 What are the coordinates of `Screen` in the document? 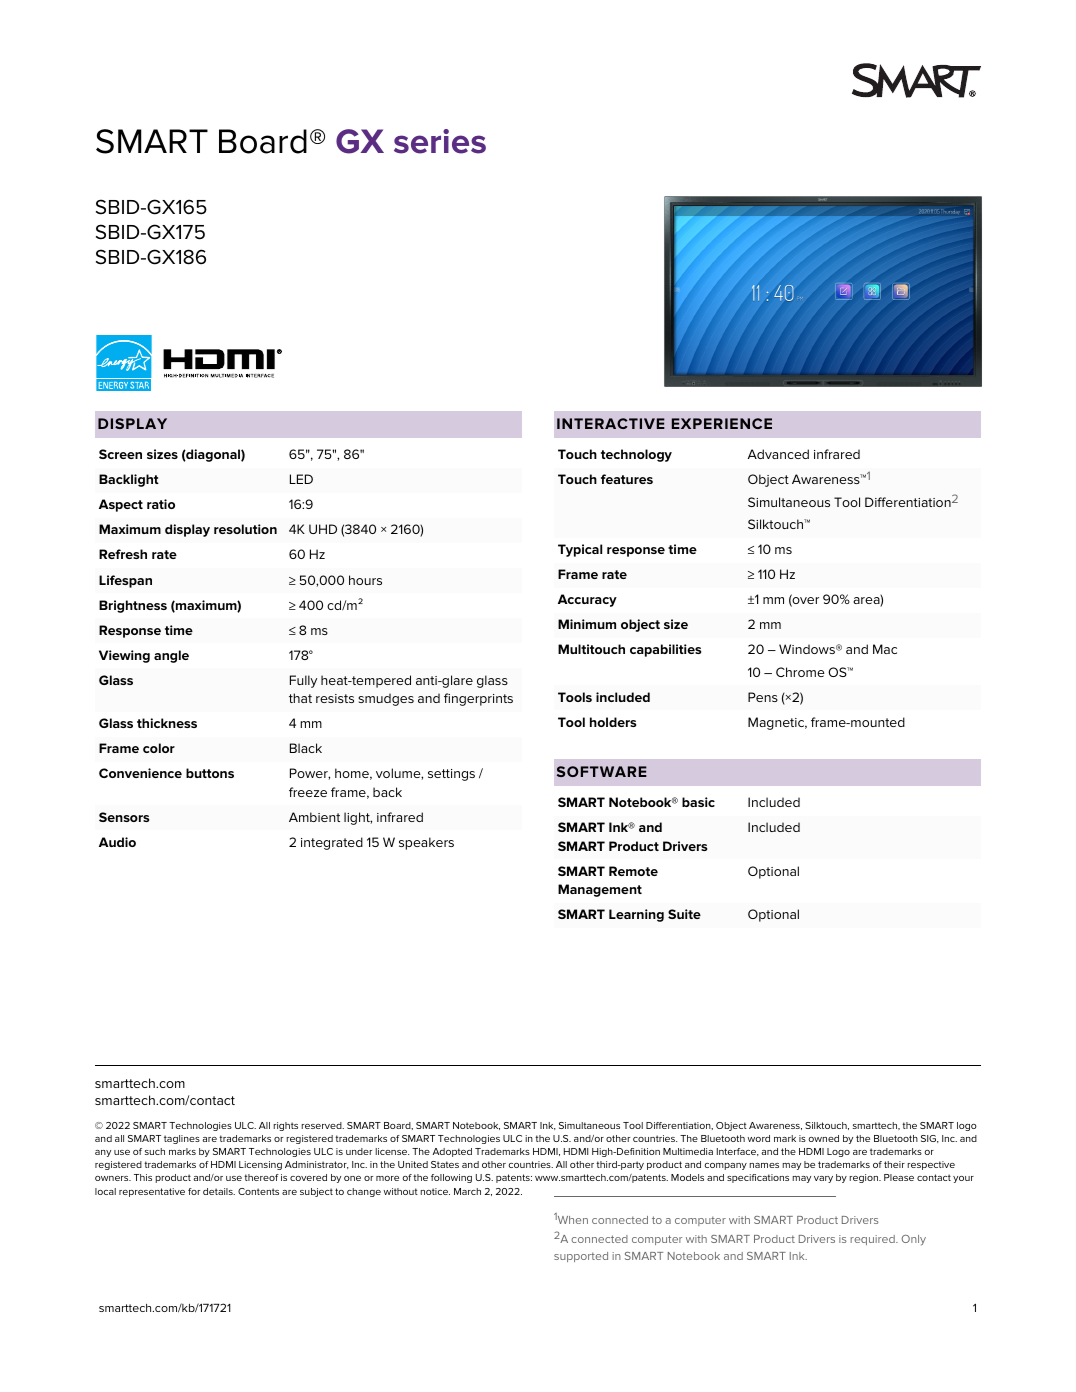 It's located at (120, 454).
